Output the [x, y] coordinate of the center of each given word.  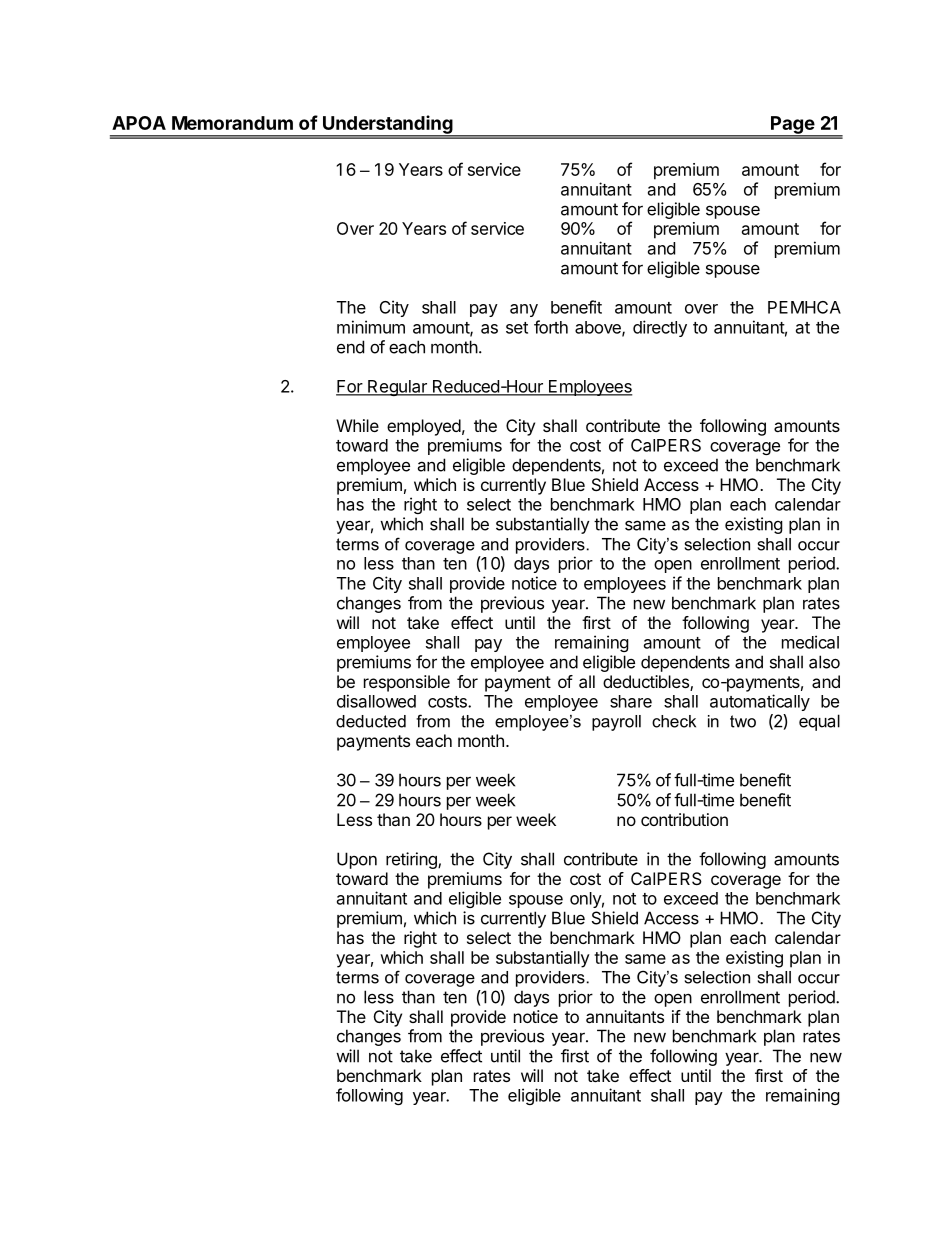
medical [810, 642]
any [524, 310]
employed [424, 427]
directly [660, 328]
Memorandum [232, 123]
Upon [357, 860]
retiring [412, 860]
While [357, 425]
